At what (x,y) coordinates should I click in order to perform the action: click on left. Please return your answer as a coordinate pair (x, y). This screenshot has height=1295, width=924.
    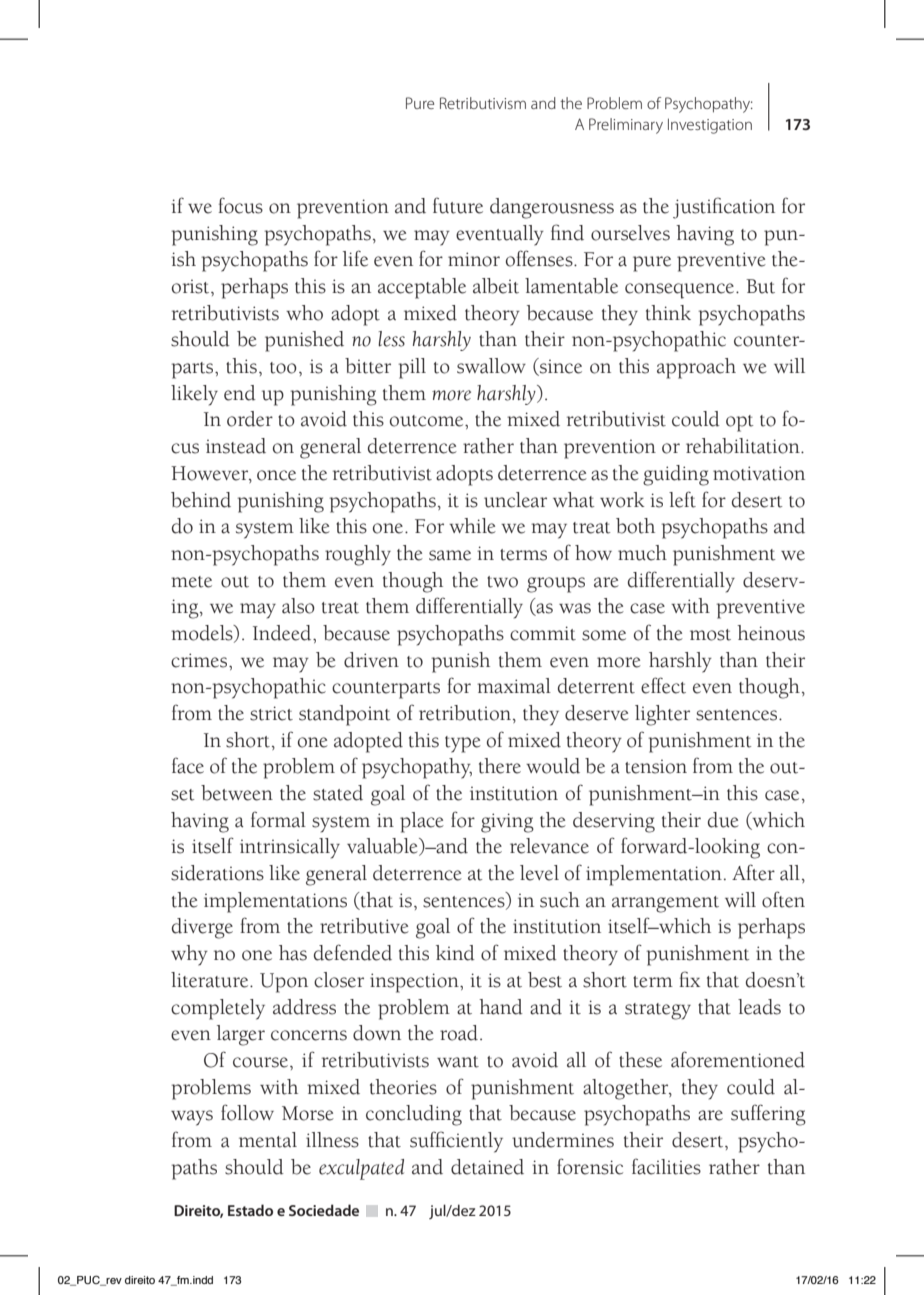
    Looking at the image, I should click on (682, 499).
